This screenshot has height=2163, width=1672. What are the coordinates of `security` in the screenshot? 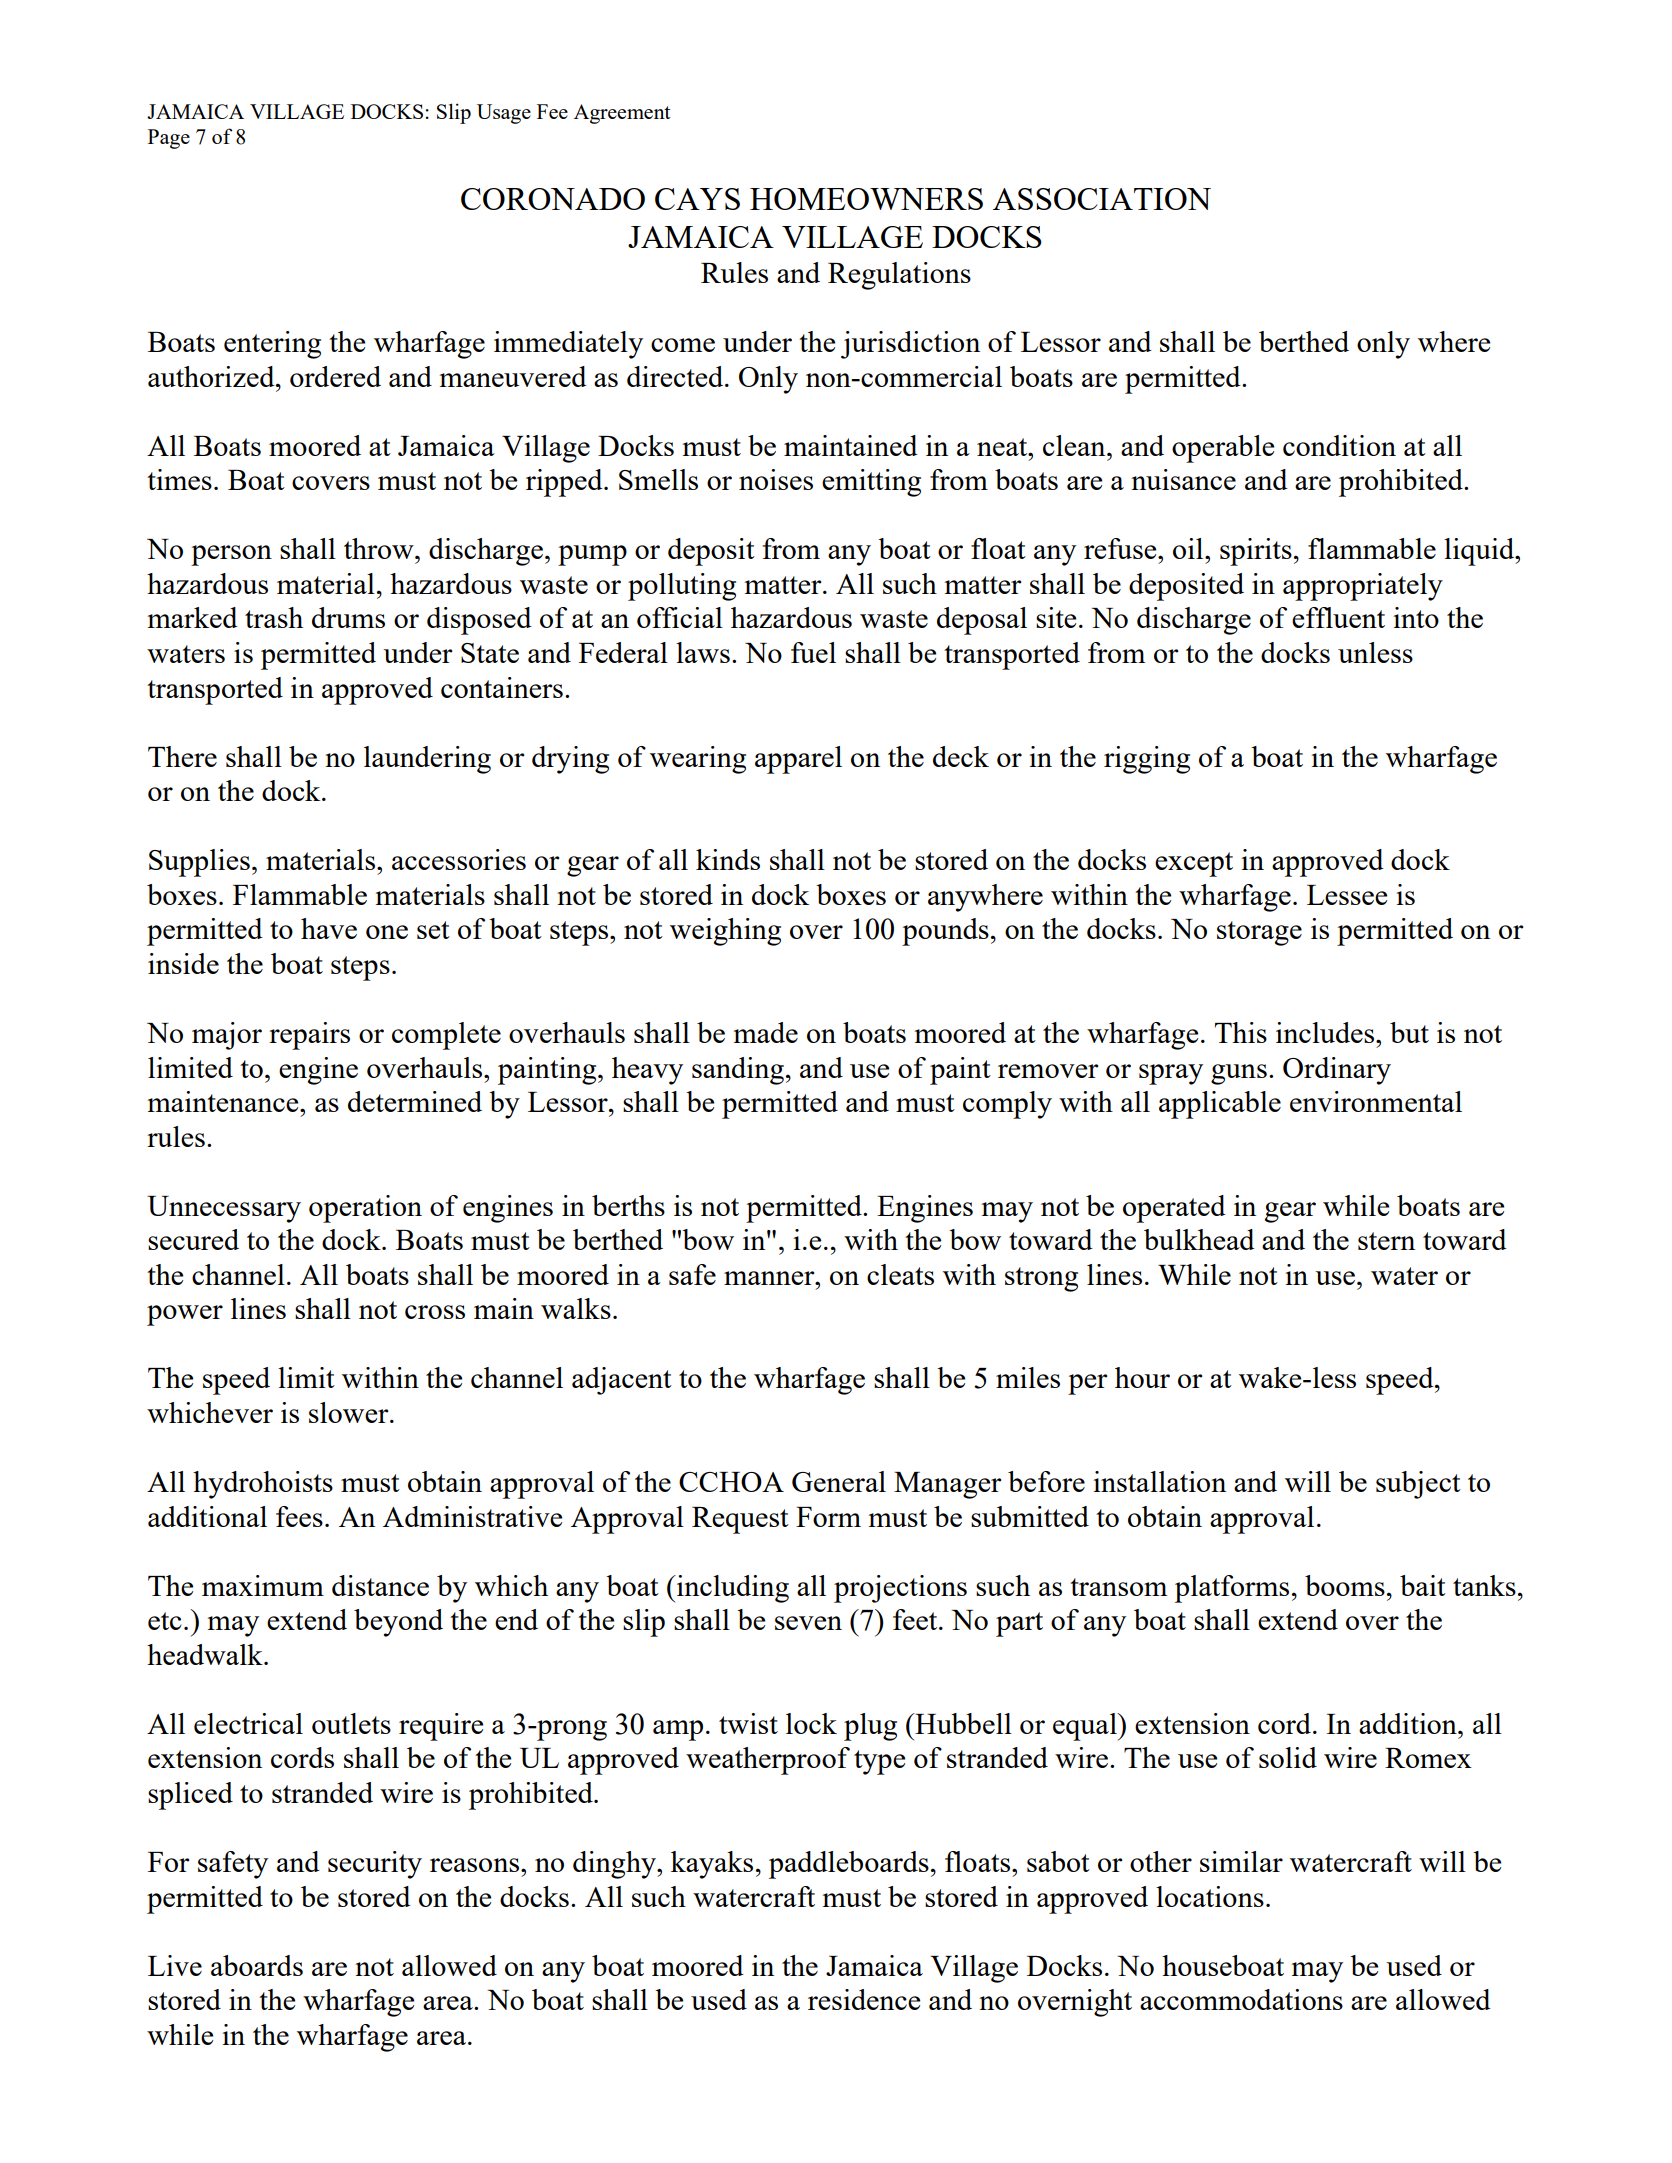 It's located at (375, 1865).
